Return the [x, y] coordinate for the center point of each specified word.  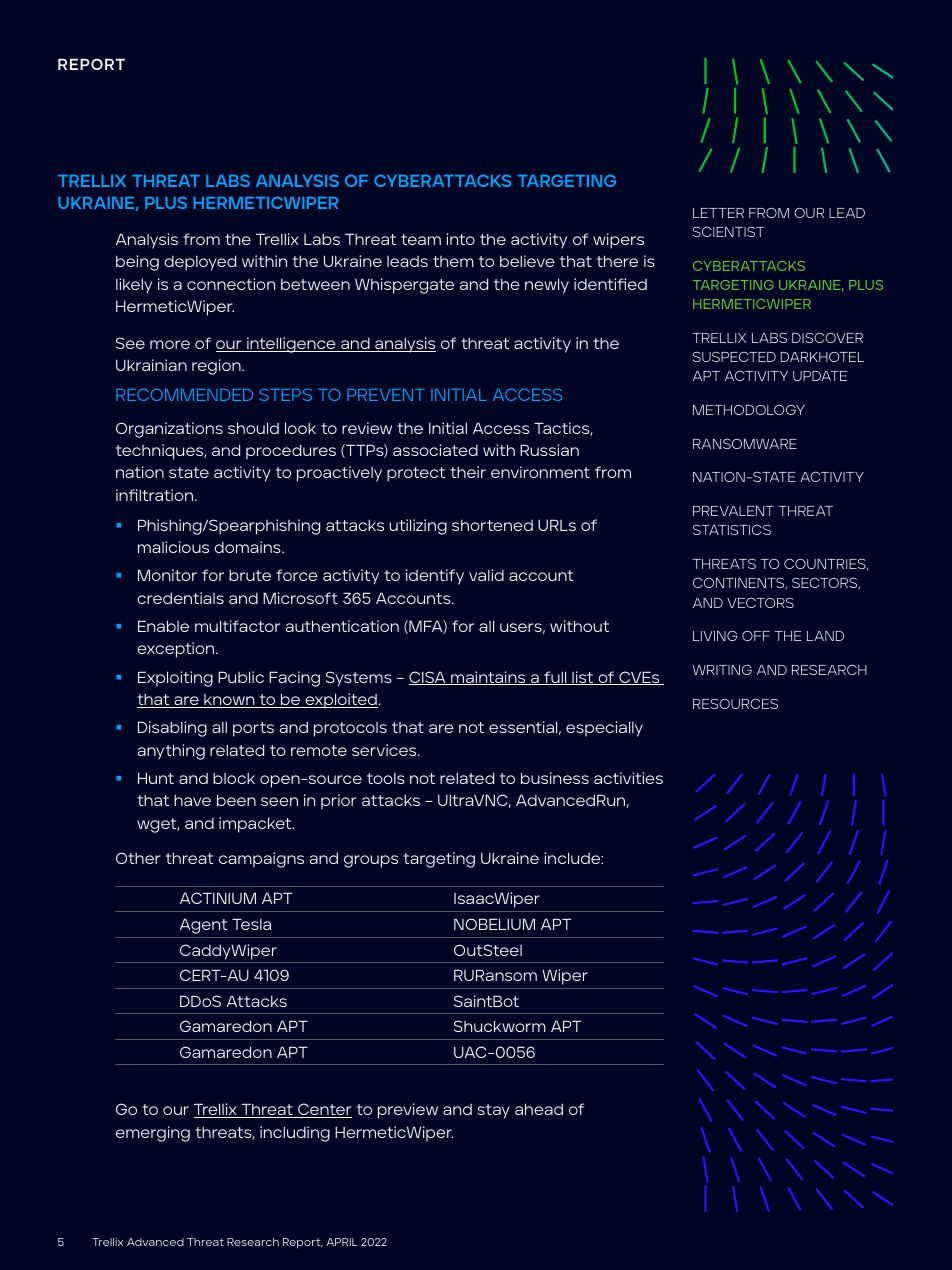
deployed [200, 263]
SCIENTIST [728, 231]
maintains [488, 678]
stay [493, 1111]
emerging [153, 1134]
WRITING [722, 670]
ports [253, 729]
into [460, 239]
